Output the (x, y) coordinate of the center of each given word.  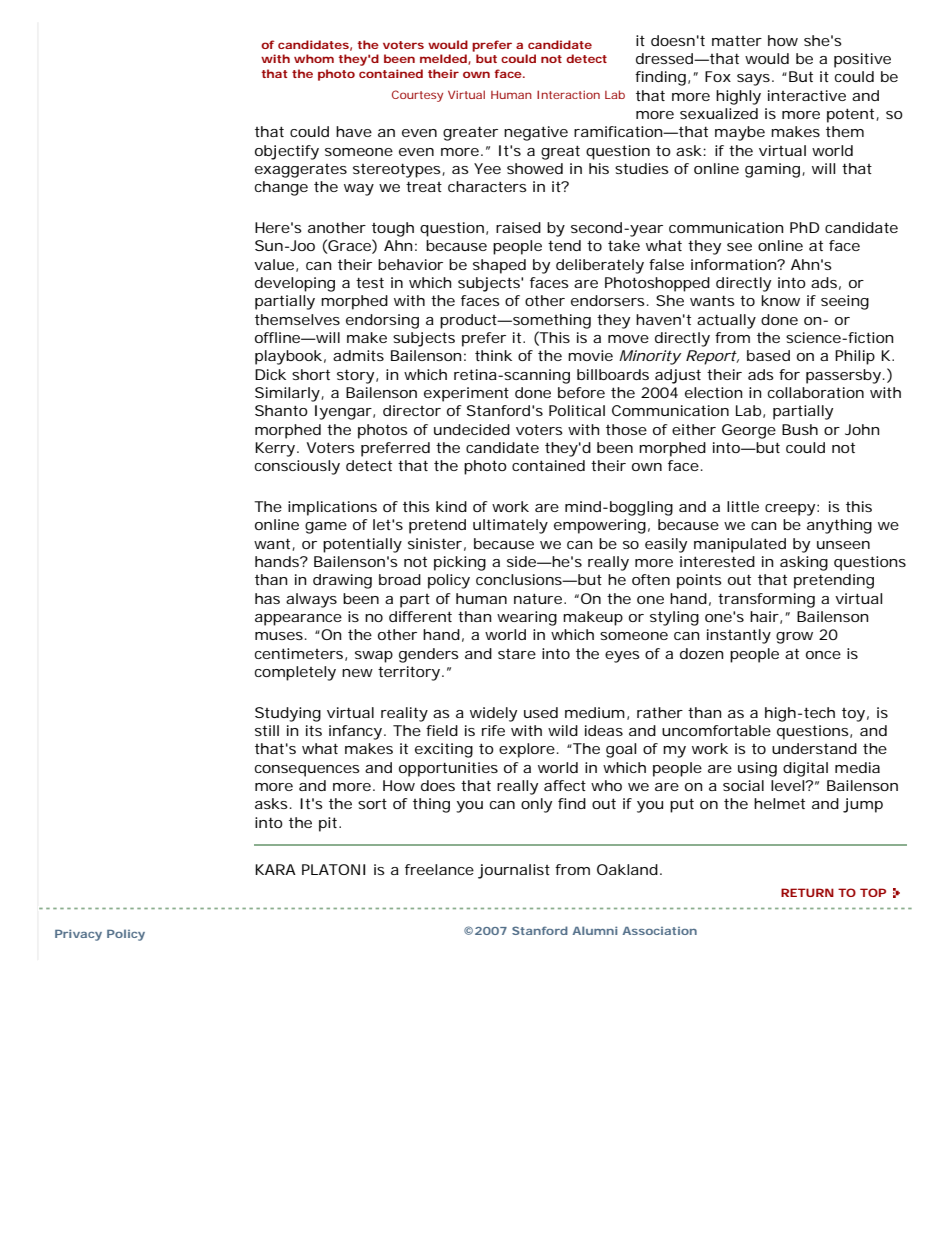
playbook (288, 357)
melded (443, 58)
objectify (287, 152)
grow (794, 638)
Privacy (78, 935)
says (753, 80)
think (493, 355)
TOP (873, 892)
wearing (527, 618)
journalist (514, 871)
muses (279, 636)
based (768, 355)
